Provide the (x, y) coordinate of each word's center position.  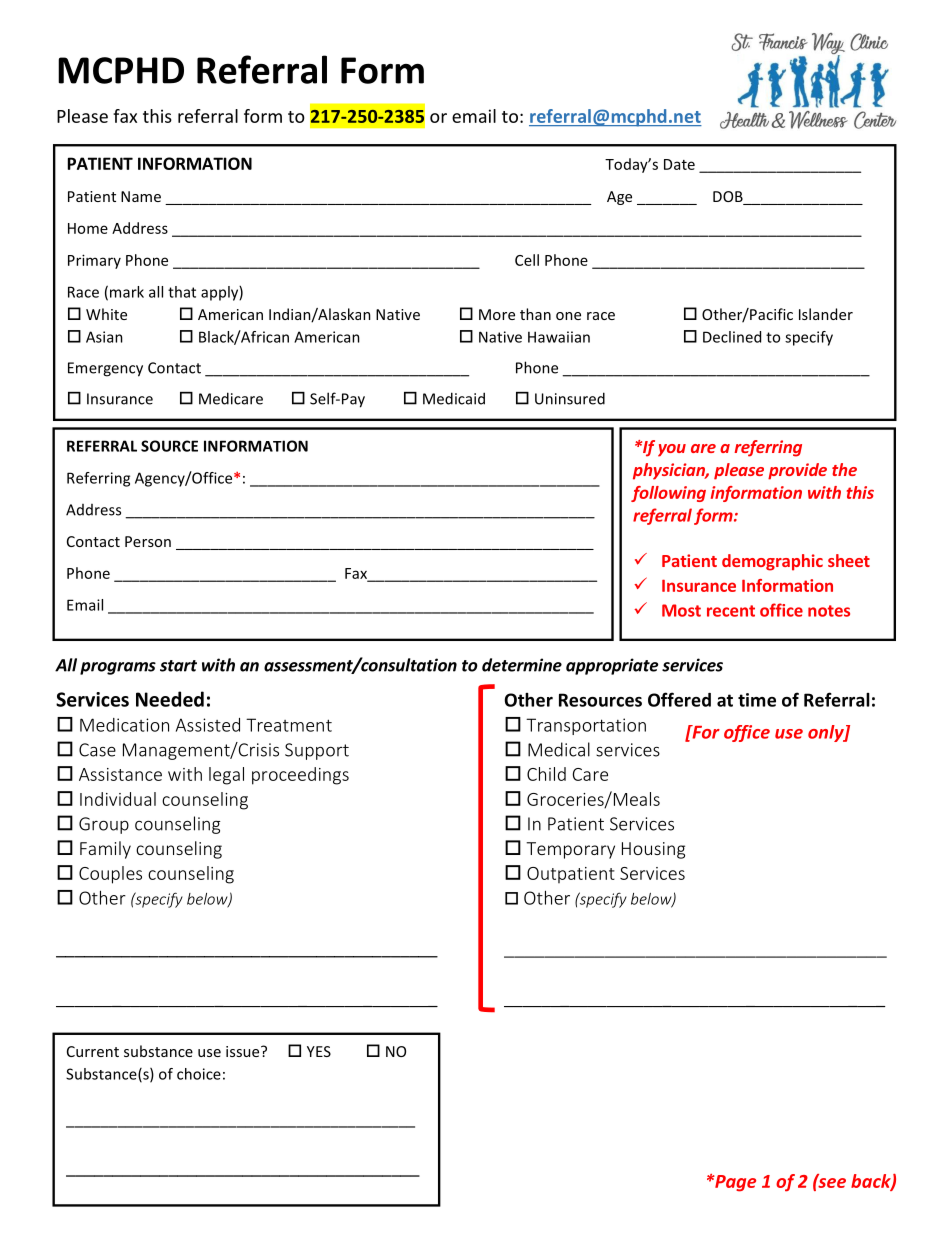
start (178, 666)
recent (731, 611)
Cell (527, 260)
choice (199, 1074)
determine (522, 665)
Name (141, 196)
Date (679, 164)
